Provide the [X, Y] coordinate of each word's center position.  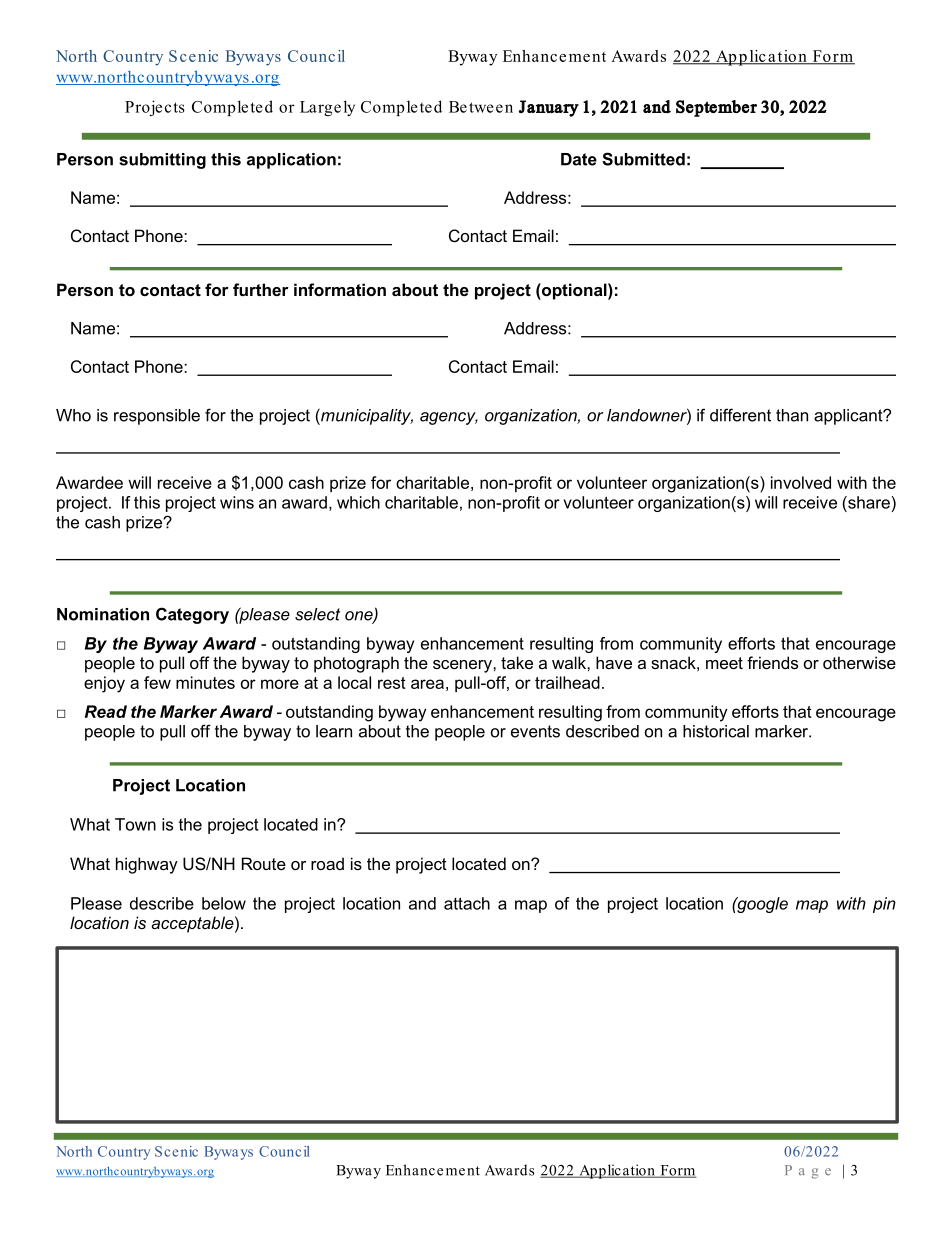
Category [192, 615]
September [716, 108]
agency [449, 418]
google [761, 905]
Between [481, 107]
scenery [463, 666]
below [224, 903]
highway [147, 865]
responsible [157, 417]
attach [467, 903]
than [792, 415]
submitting [162, 161]
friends [772, 662]
